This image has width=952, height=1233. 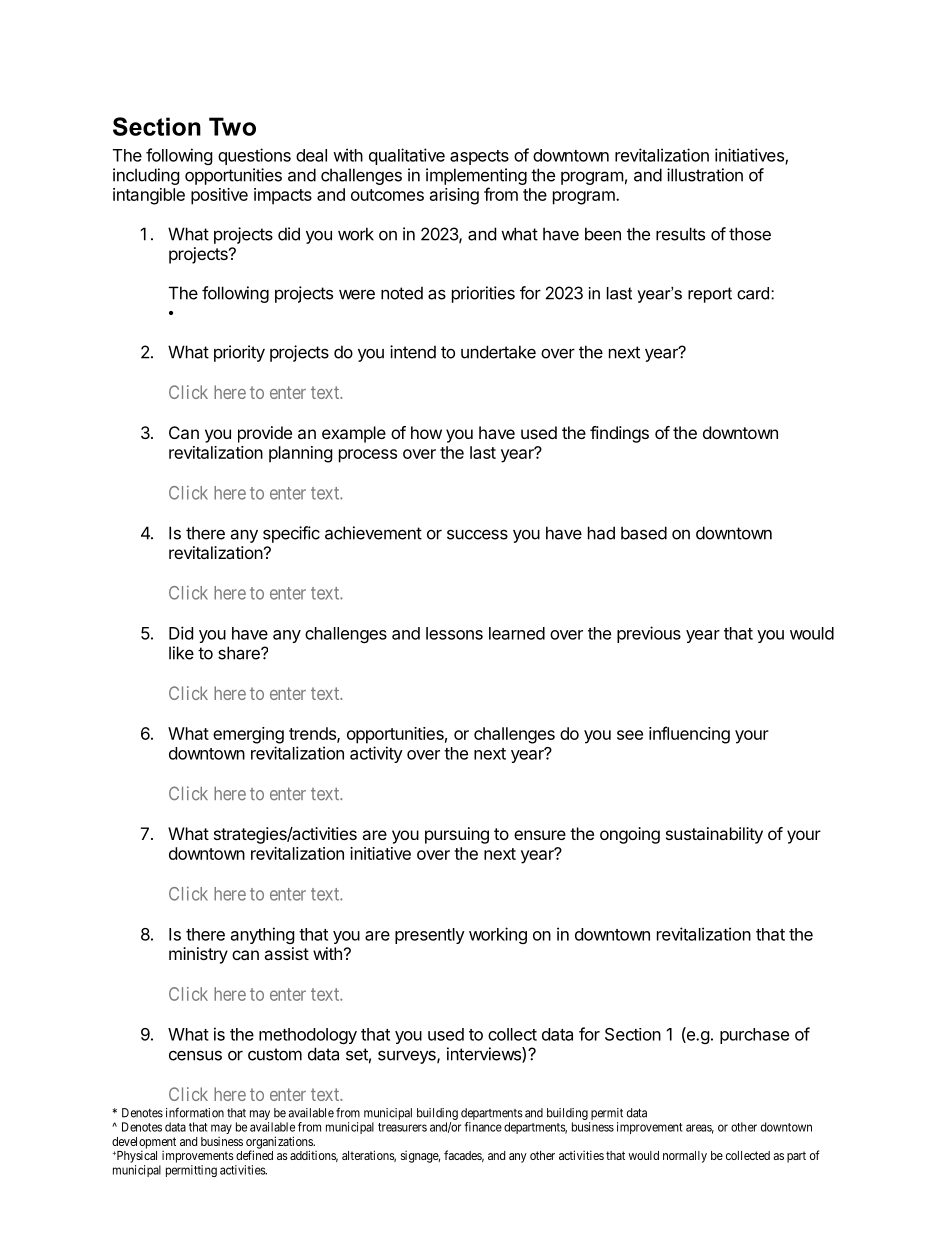 I want to click on intend, so click(x=413, y=352).
